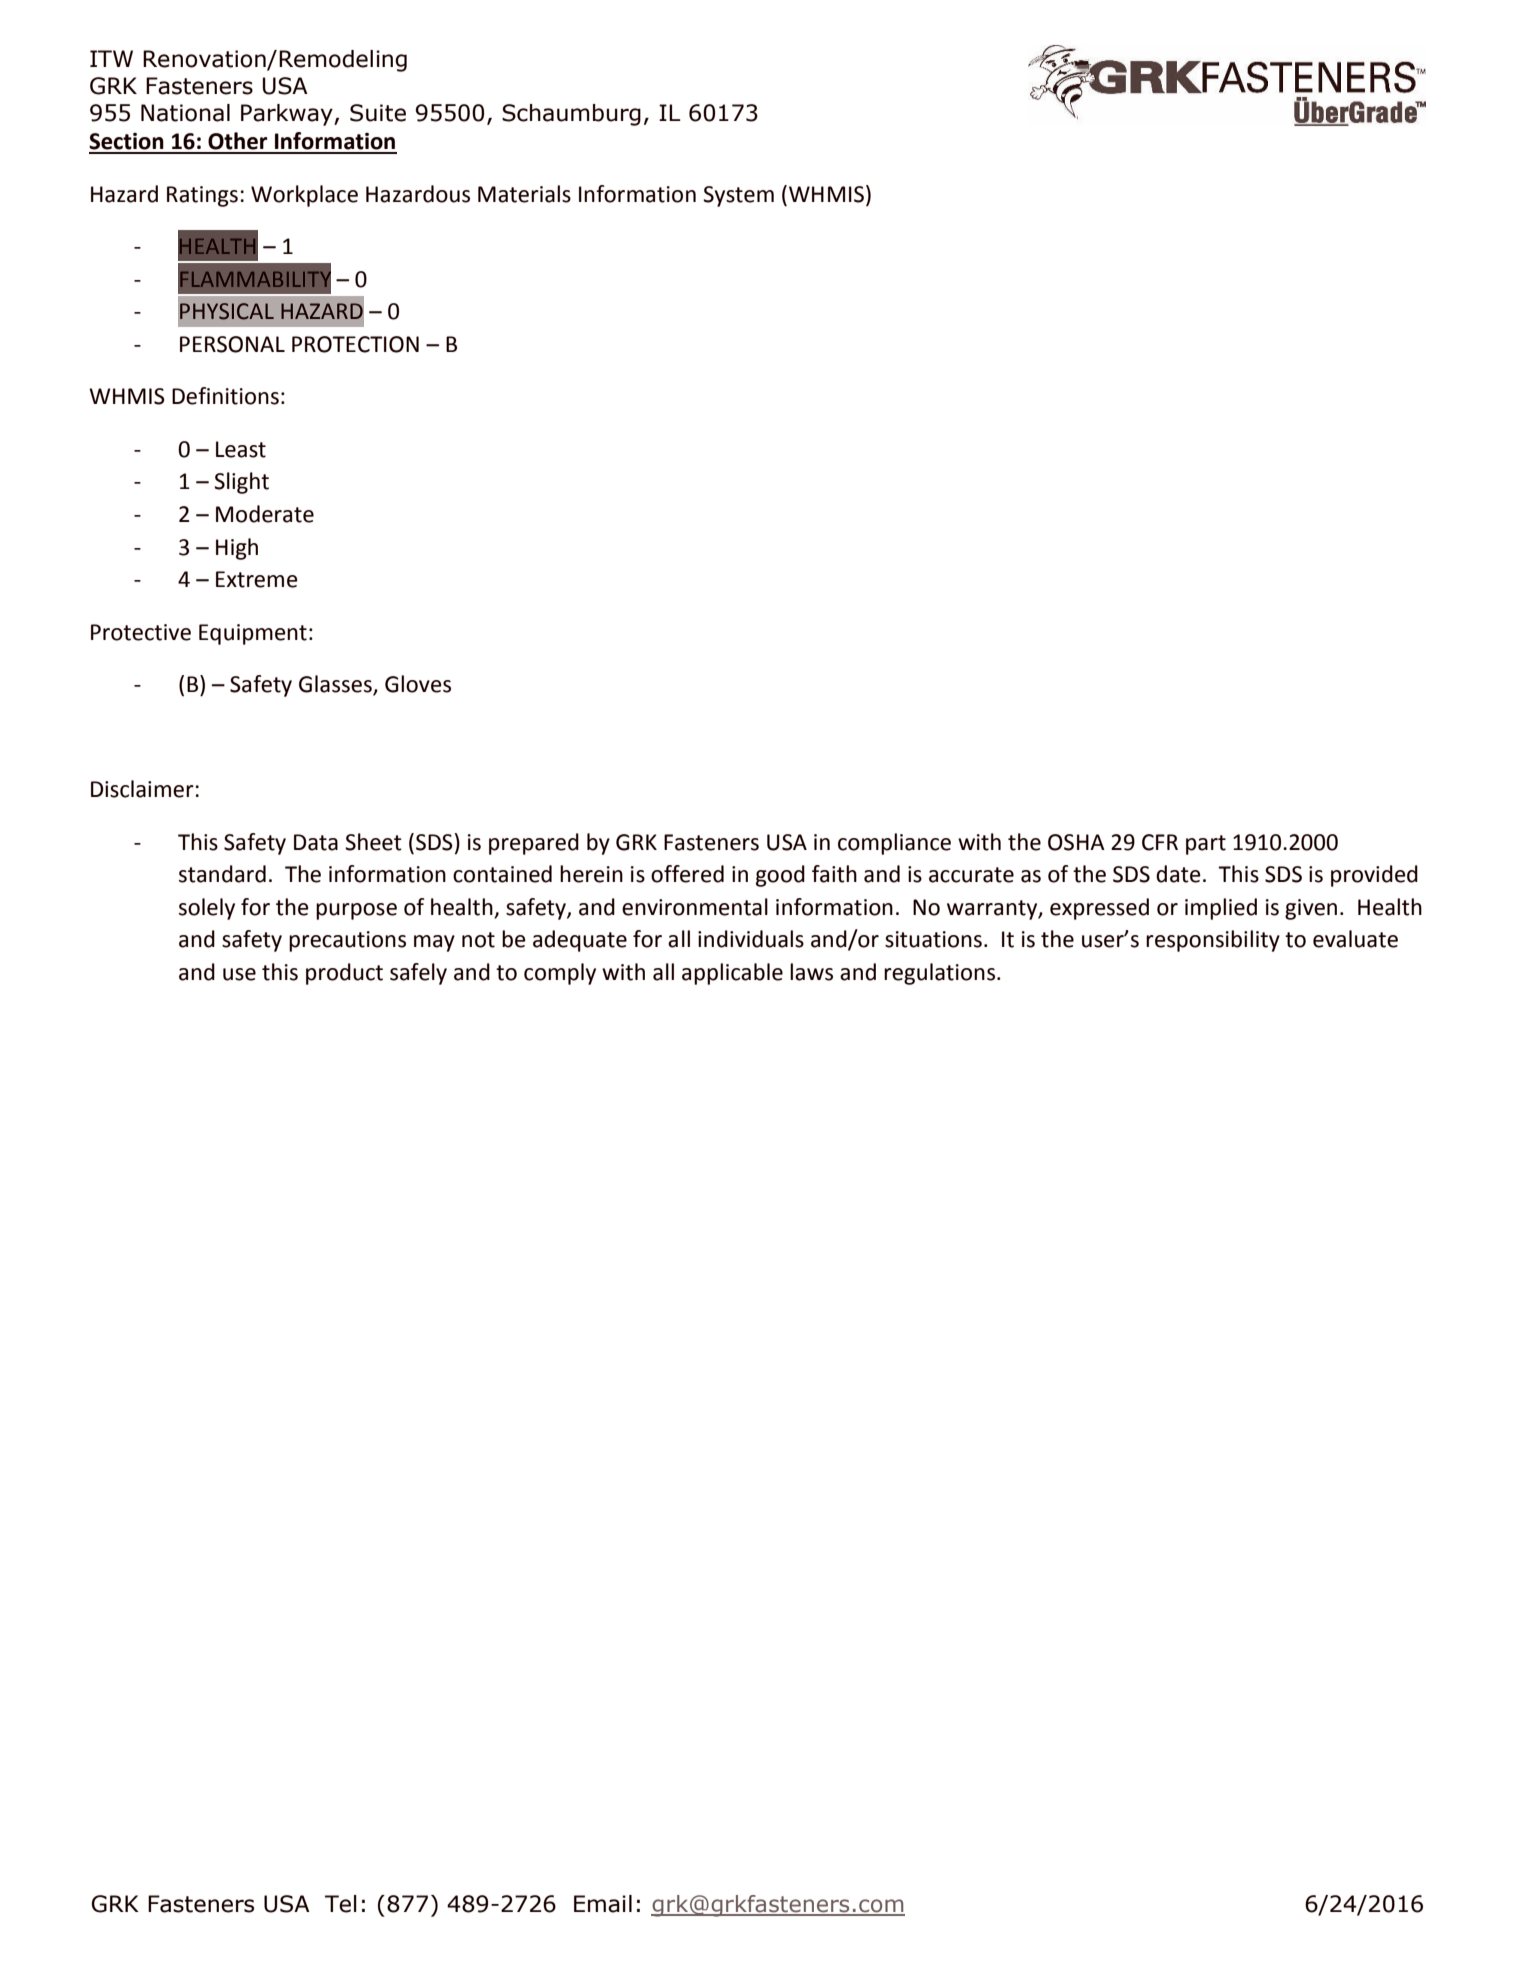 The width and height of the screenshot is (1515, 1961). What do you see at coordinates (732, 974) in the screenshot?
I see `applicable` at bounding box center [732, 974].
